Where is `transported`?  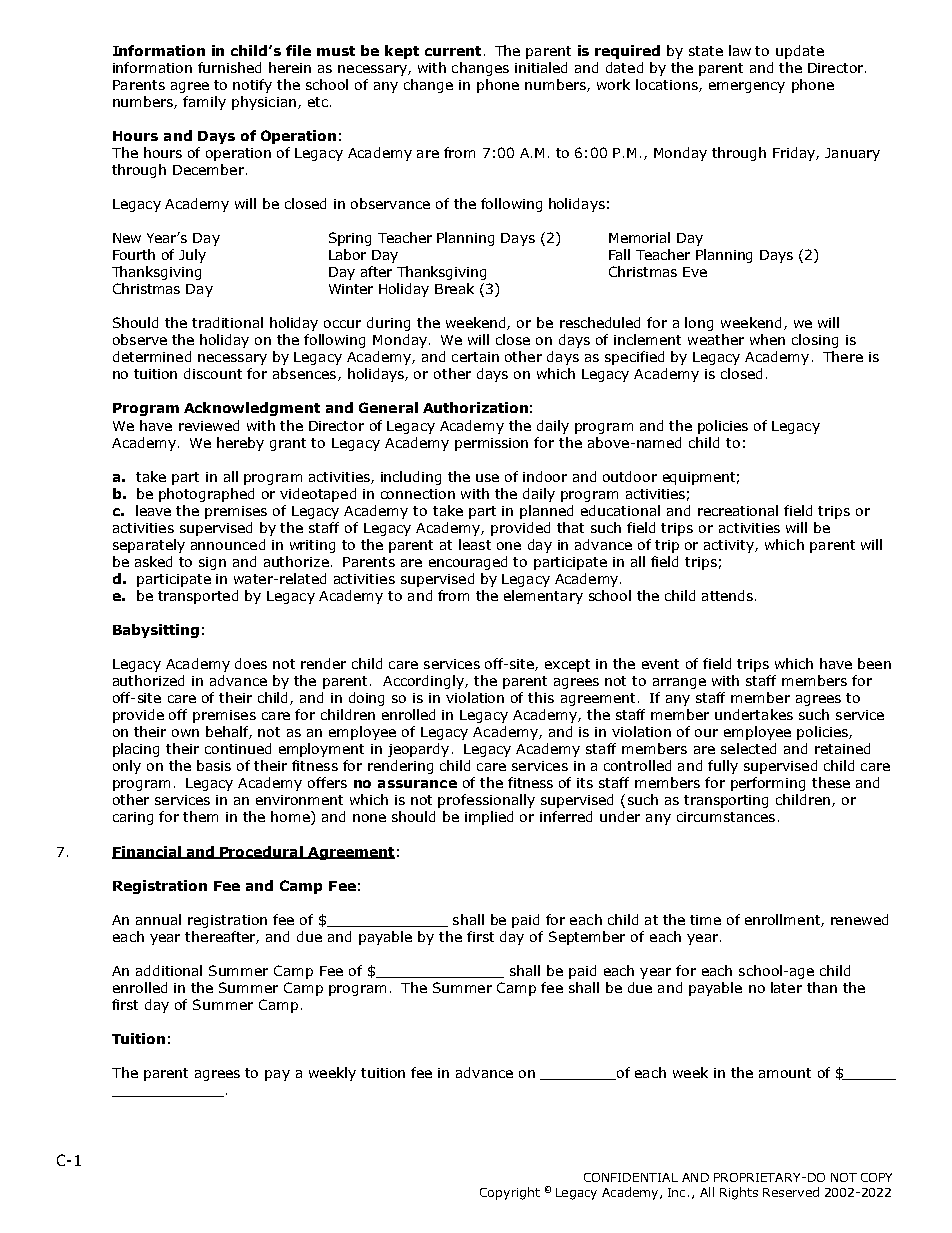
transported is located at coordinates (198, 597).
